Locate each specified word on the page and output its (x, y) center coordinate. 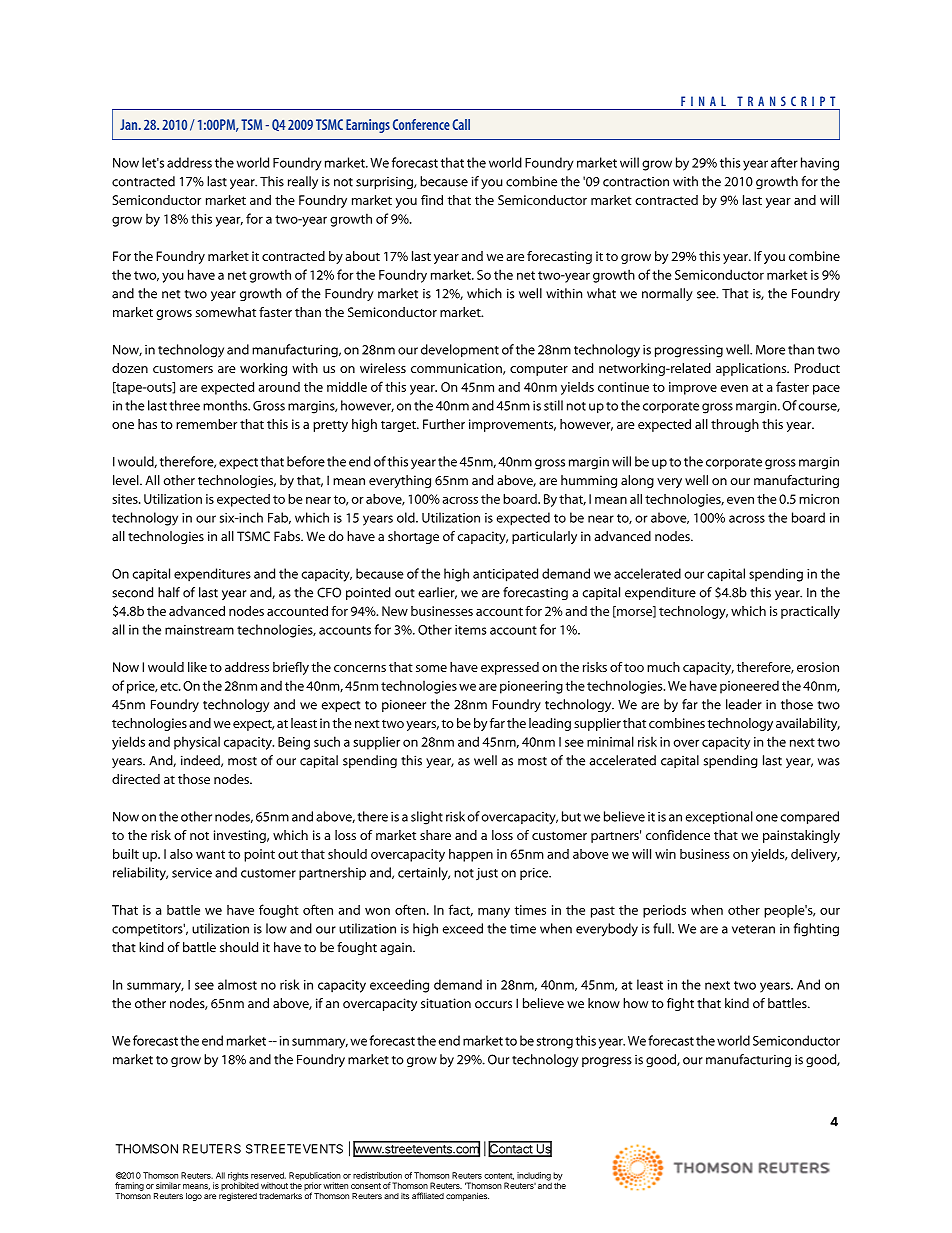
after (784, 162)
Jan (130, 124)
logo (194, 1197)
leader (744, 704)
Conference (421, 124)
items (470, 630)
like (197, 667)
